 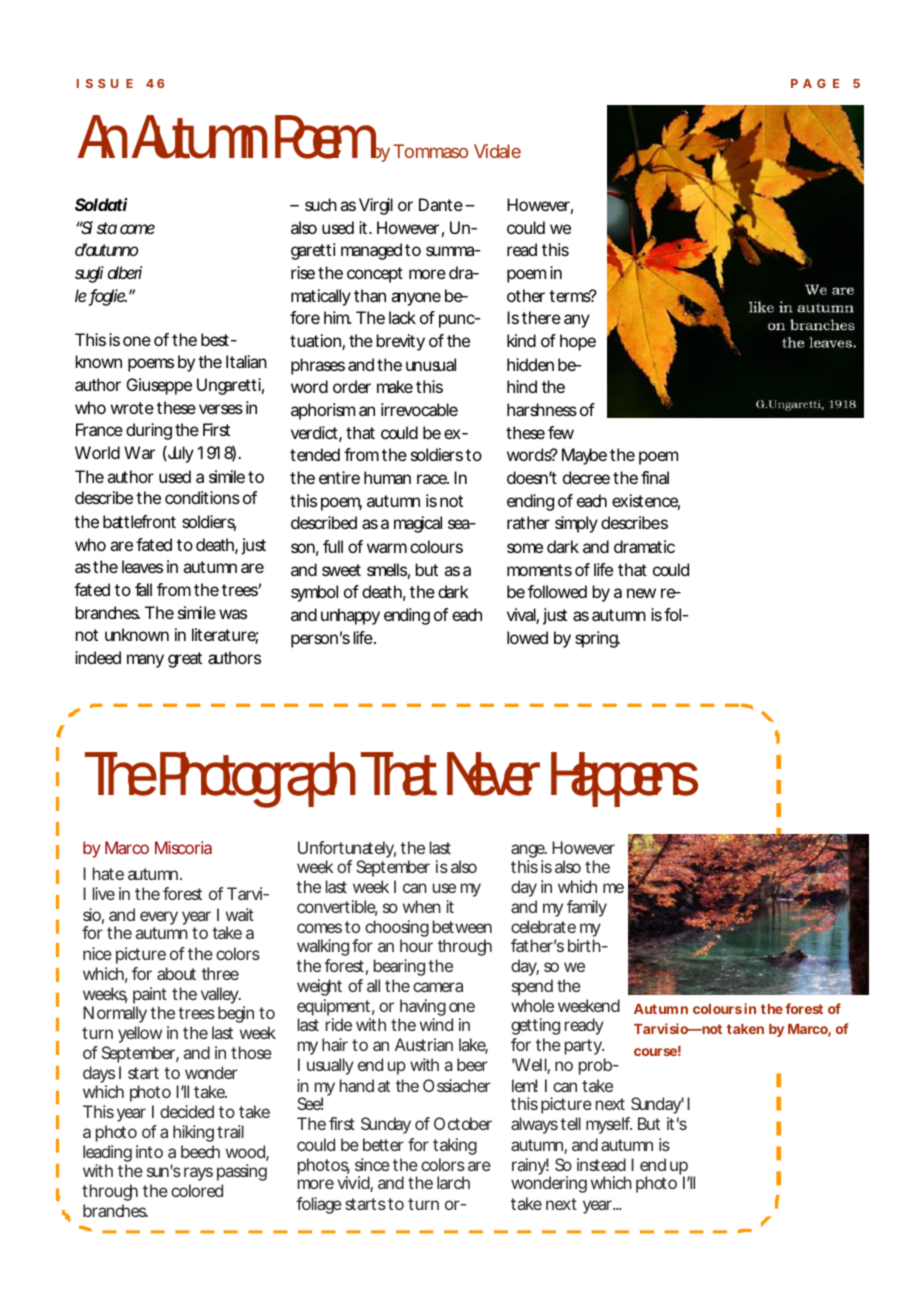 What do you see at coordinates (321, 204) in the image?
I see `such` at bounding box center [321, 204].
